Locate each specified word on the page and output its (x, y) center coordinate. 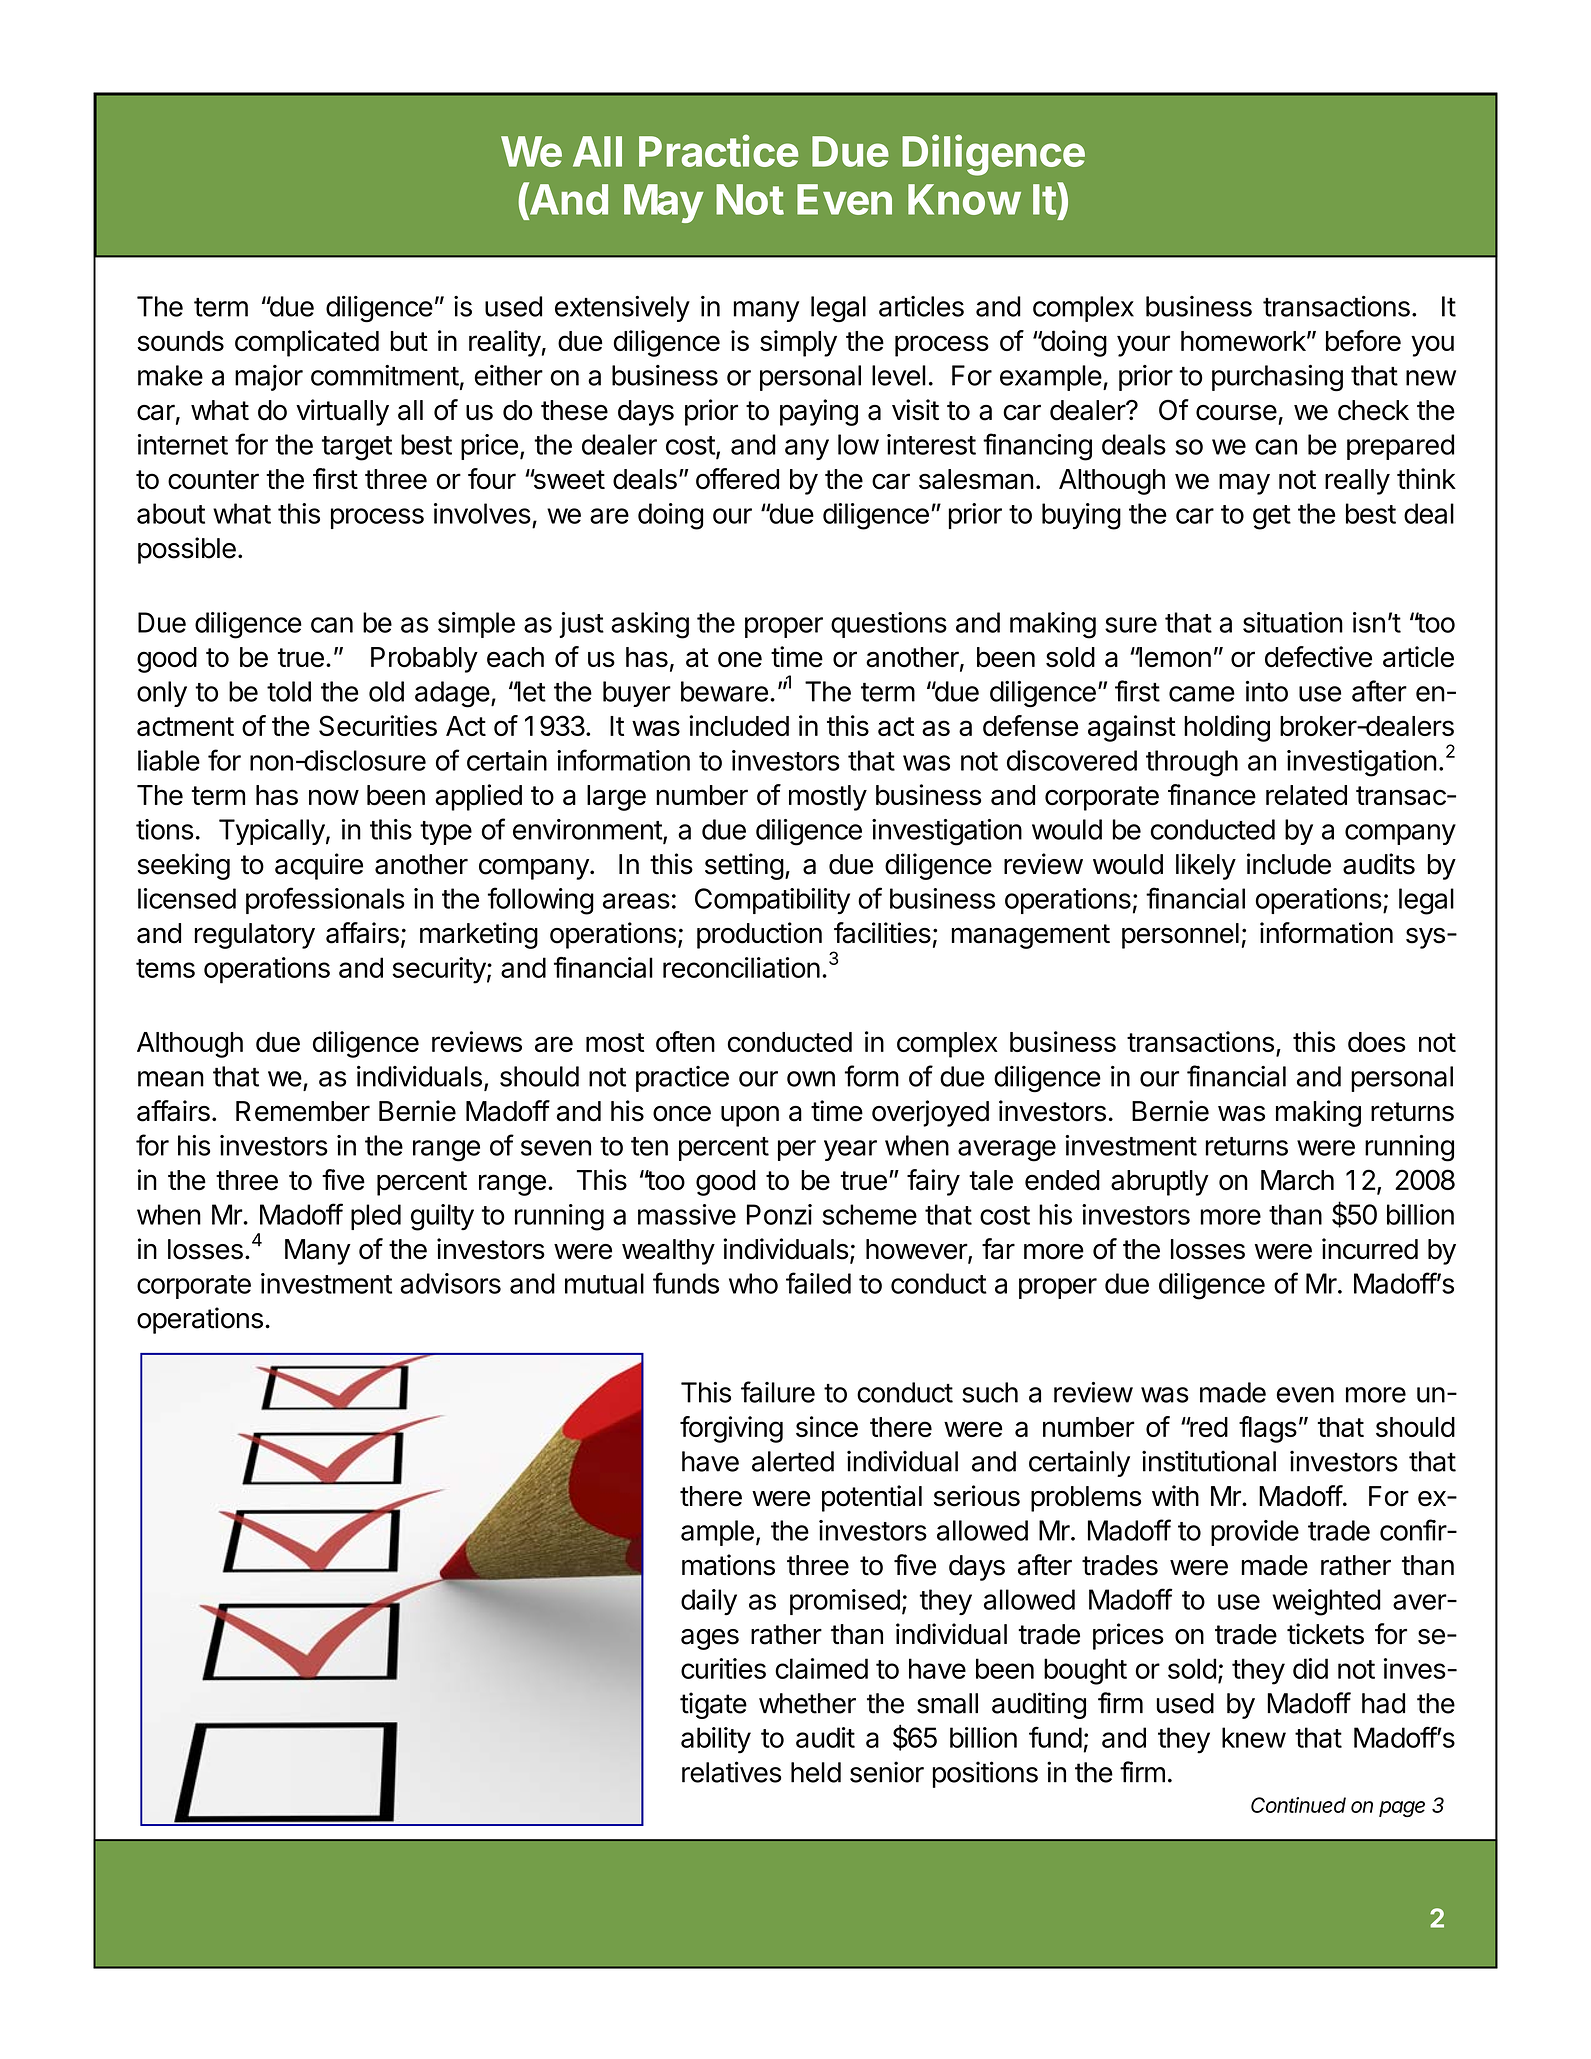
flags (1268, 1429)
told (289, 691)
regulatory (255, 936)
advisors (450, 1283)
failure (778, 1392)
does (1377, 1042)
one (740, 659)
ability (716, 1740)
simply (798, 343)
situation (1293, 622)
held (816, 1772)
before (1363, 340)
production (759, 935)
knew (1254, 1737)
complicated (307, 343)
